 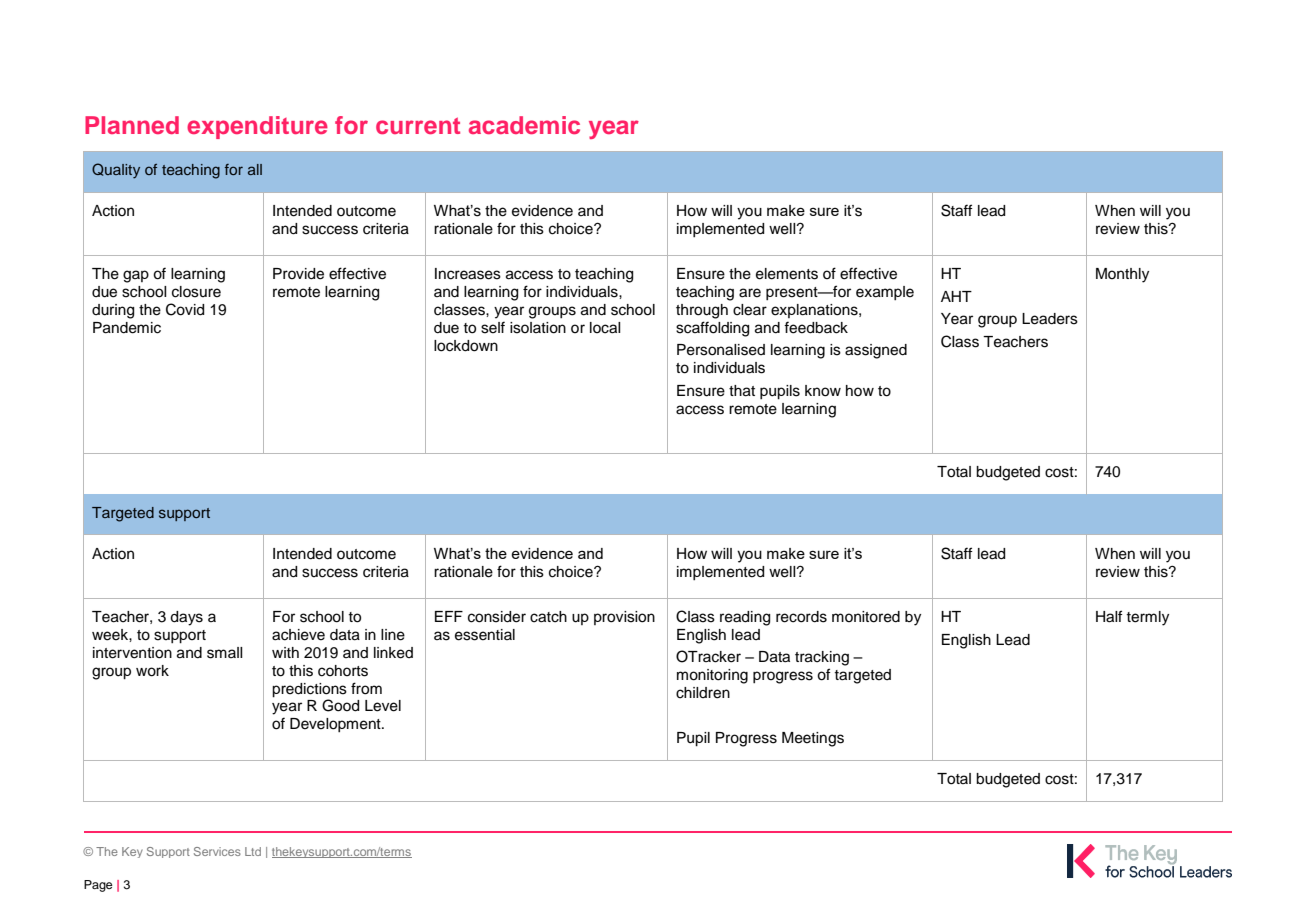 What do you see at coordinates (257, 127) in the page?
I see `expenditure` at bounding box center [257, 127].
